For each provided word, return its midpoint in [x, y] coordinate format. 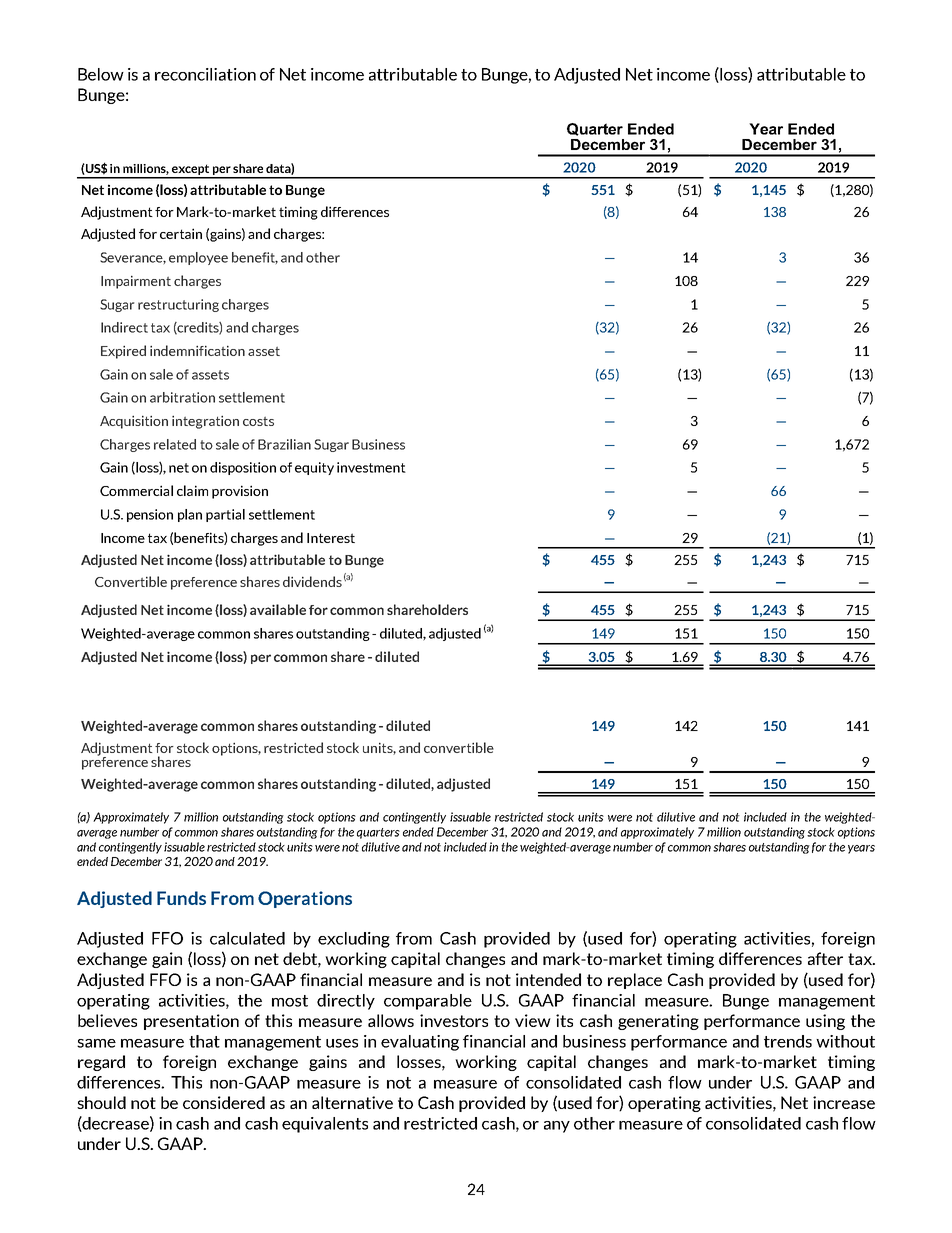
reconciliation [205, 74]
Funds [181, 898]
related [175, 444]
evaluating [420, 1043]
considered [224, 1102]
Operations [305, 899]
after [825, 958]
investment [371, 467]
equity [314, 468]
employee [198, 258]
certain [181, 233]
